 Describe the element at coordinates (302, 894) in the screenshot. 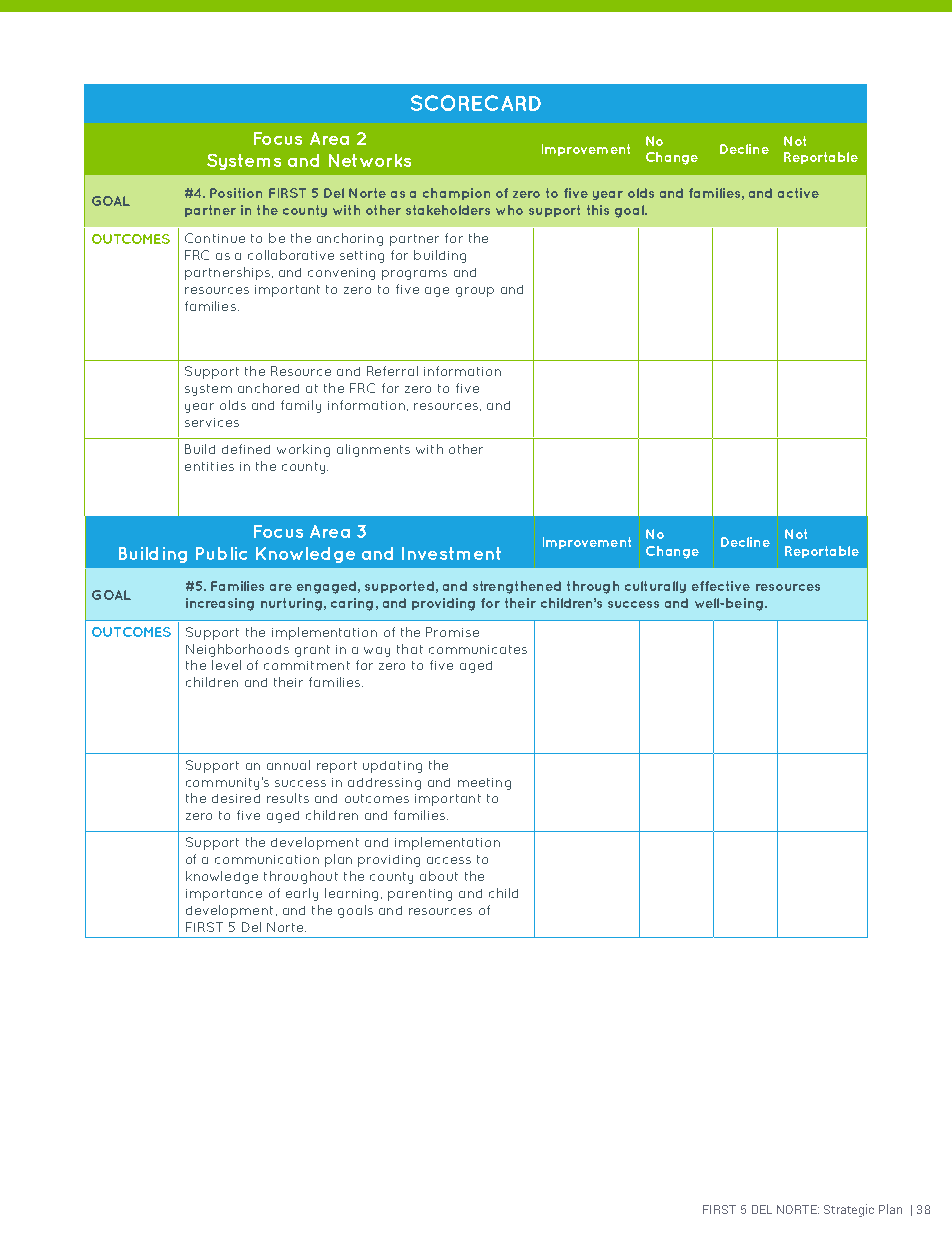

I see `early` at that location.
